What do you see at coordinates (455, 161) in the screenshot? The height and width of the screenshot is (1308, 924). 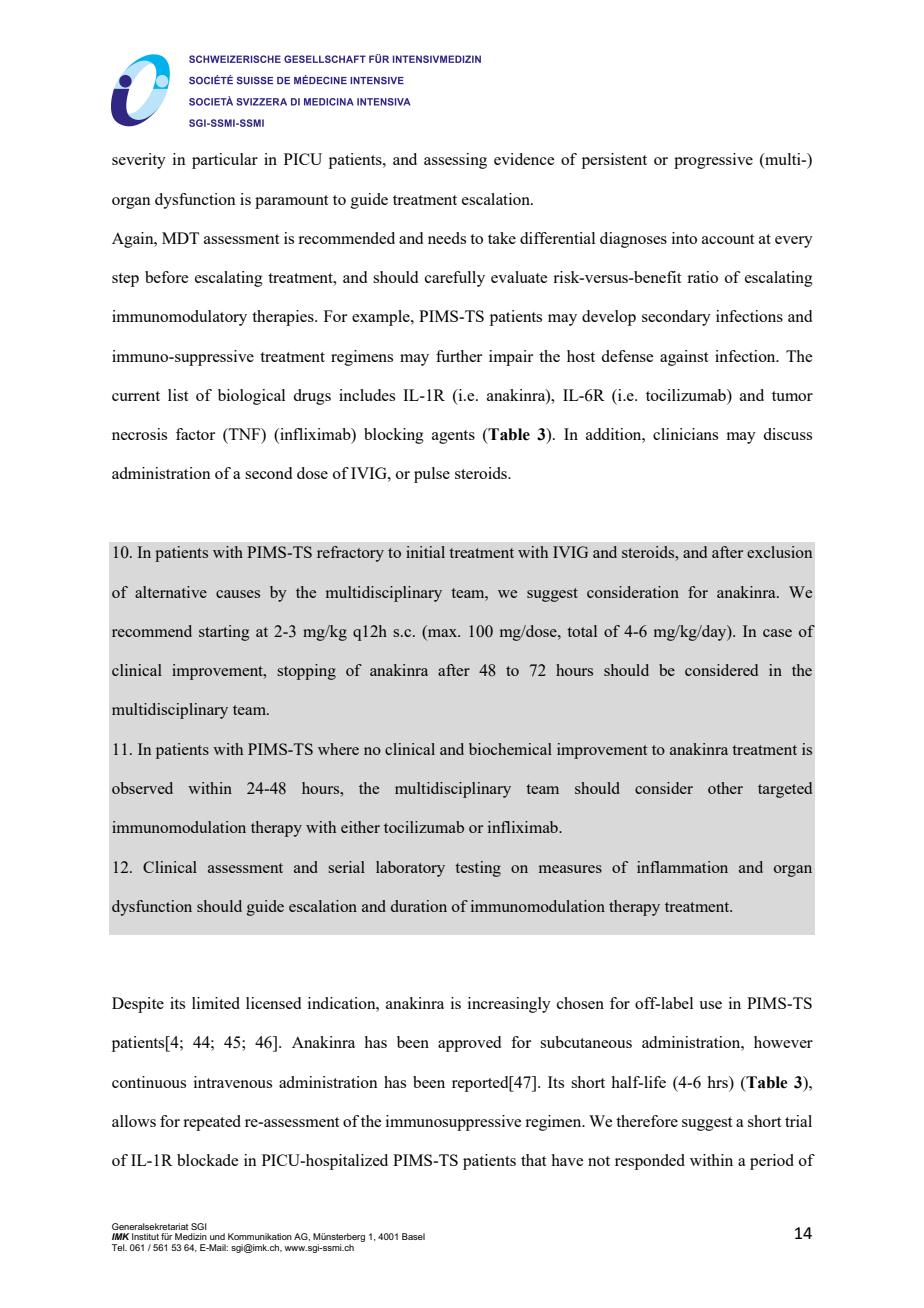 I see `assessing` at bounding box center [455, 161].
